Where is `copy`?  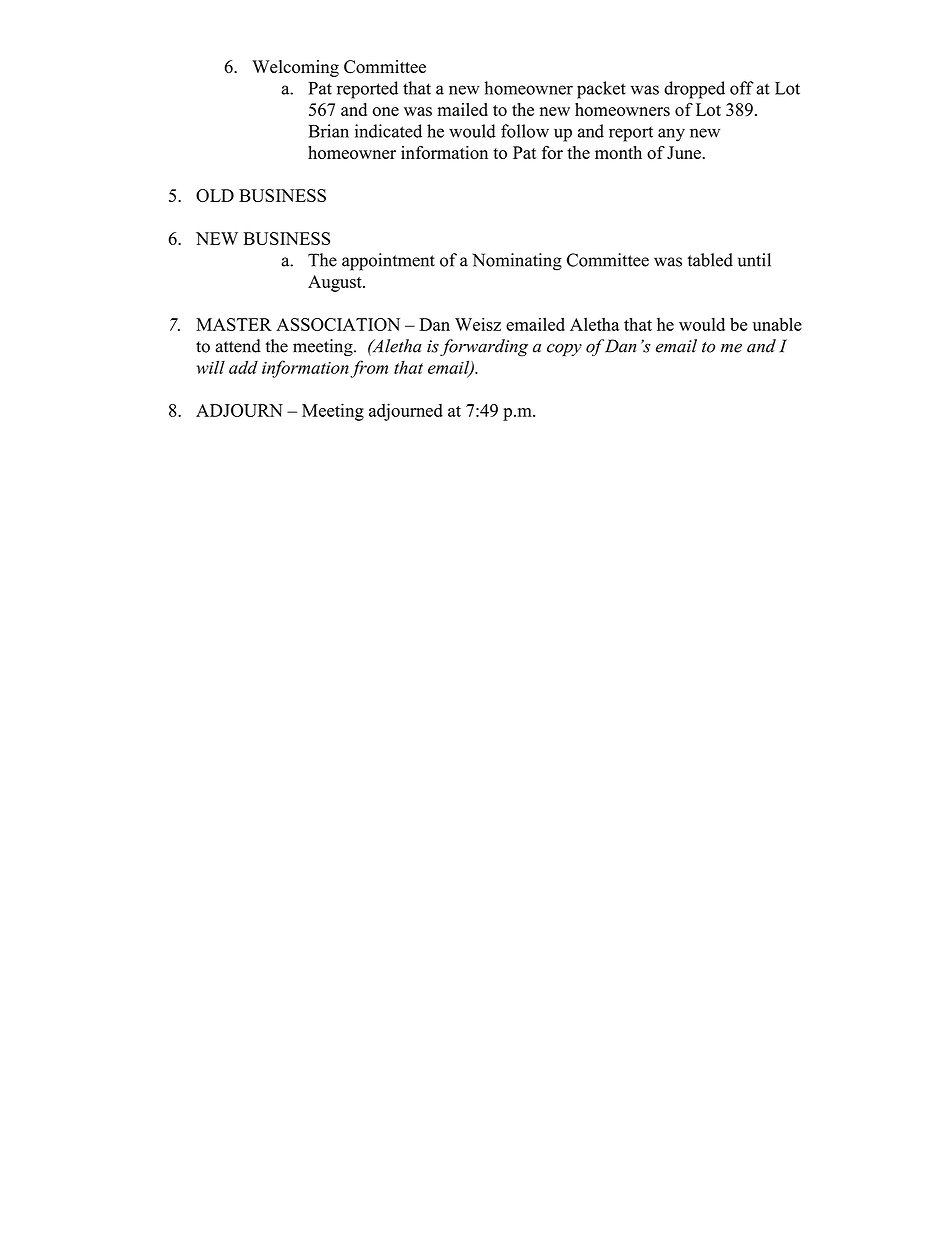 copy is located at coordinates (564, 350).
